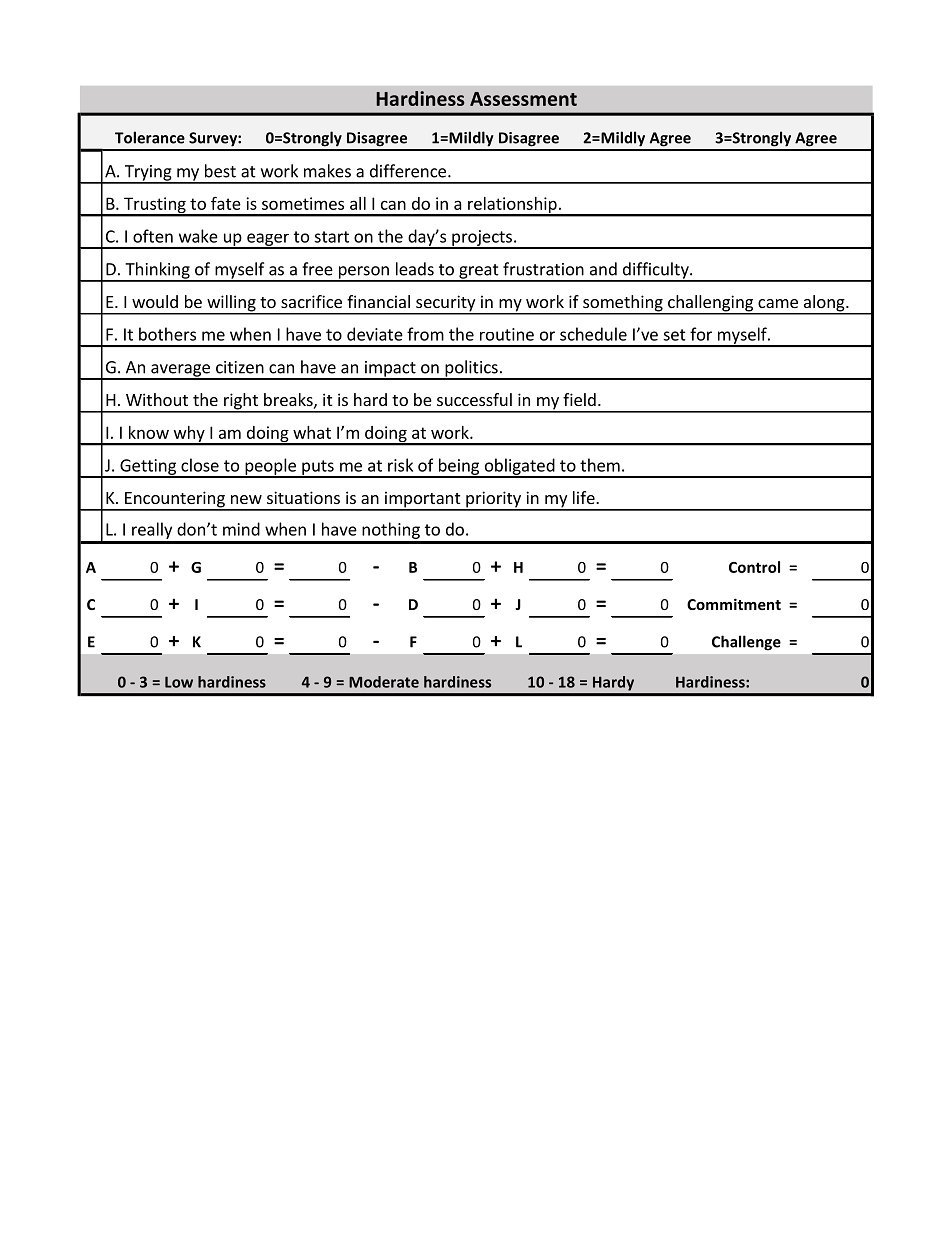 The height and width of the screenshot is (1233, 952). I want to click on being, so click(459, 467).
